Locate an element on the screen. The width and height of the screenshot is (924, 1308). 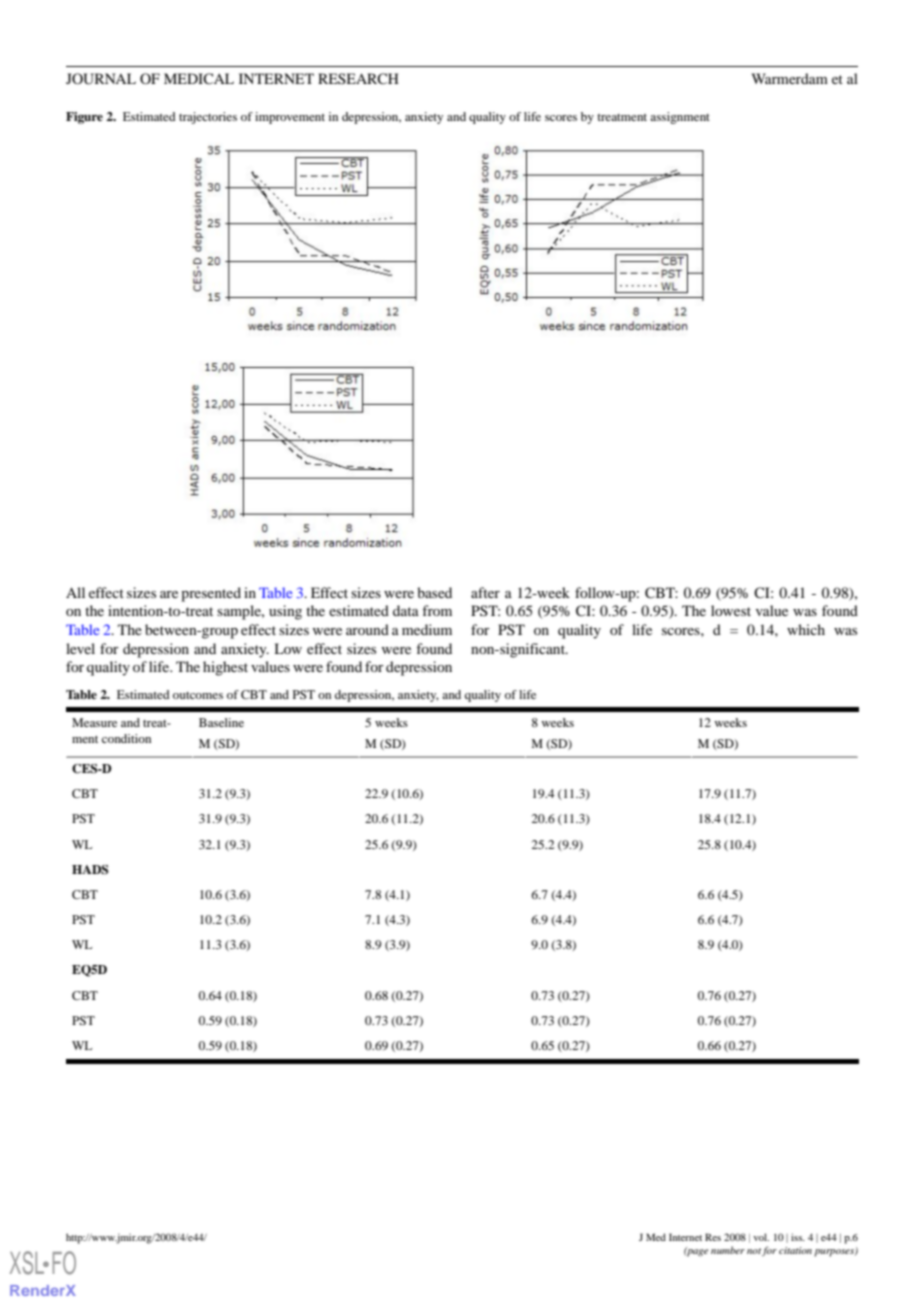
number is located at coordinates (728, 1250).
